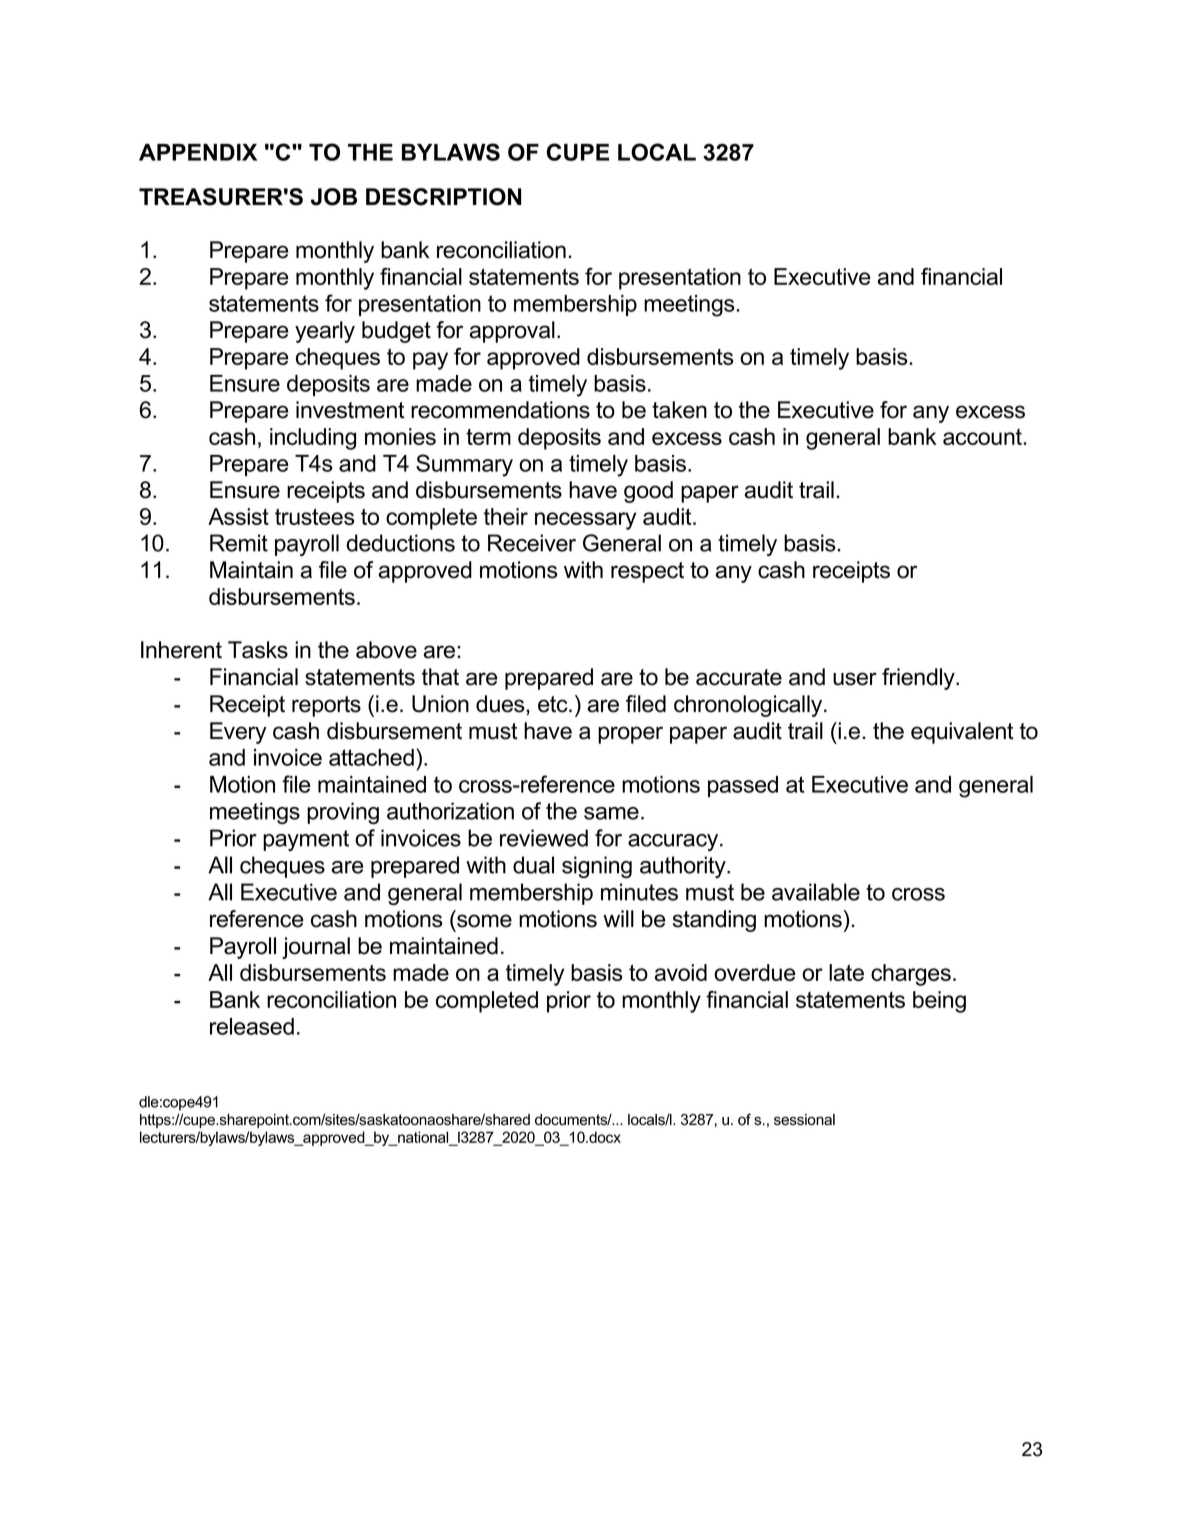 Image resolution: width=1182 pixels, height=1530 pixels. I want to click on necessary, so click(585, 521).
